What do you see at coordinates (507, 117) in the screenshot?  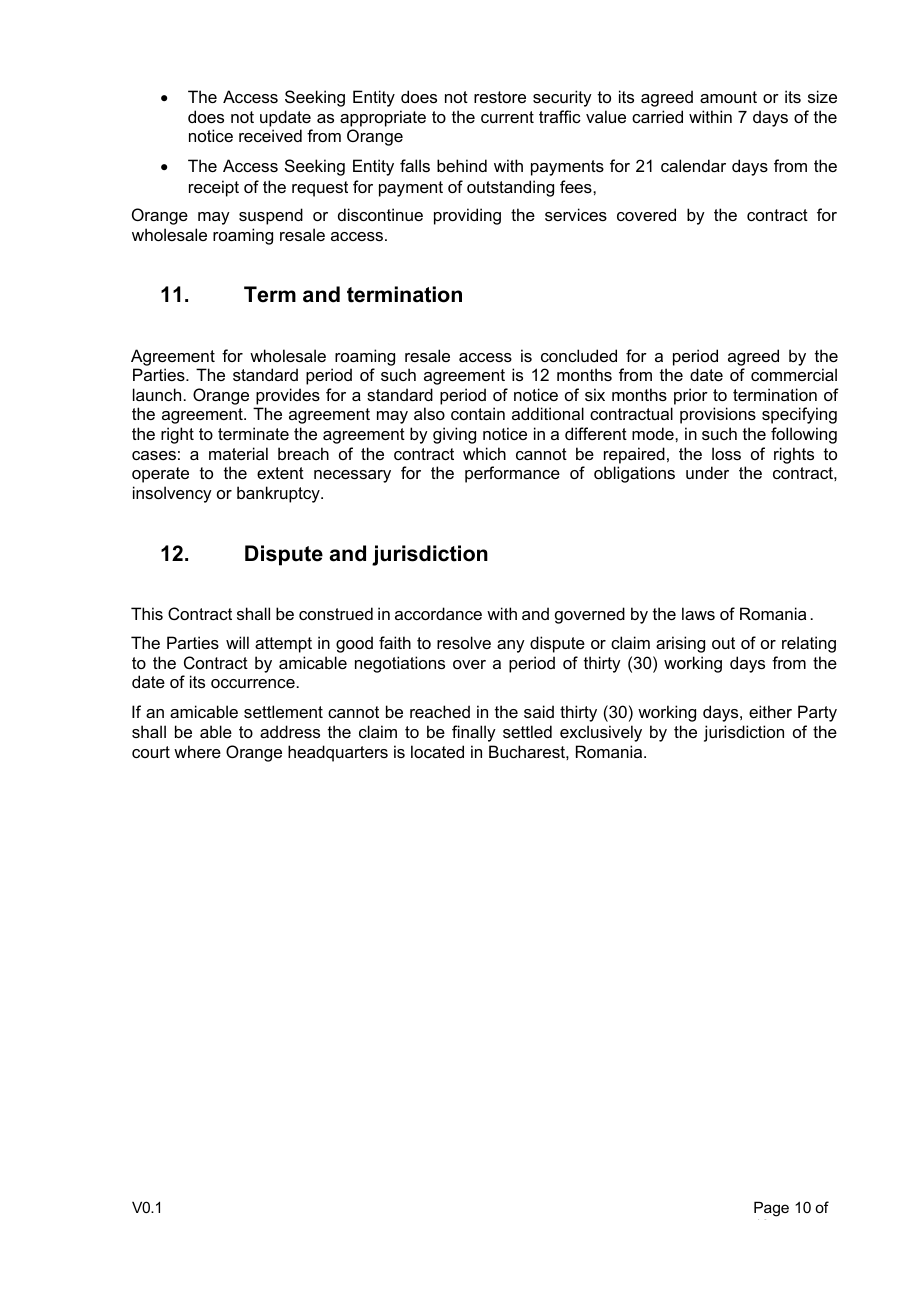 I see `current` at bounding box center [507, 117].
